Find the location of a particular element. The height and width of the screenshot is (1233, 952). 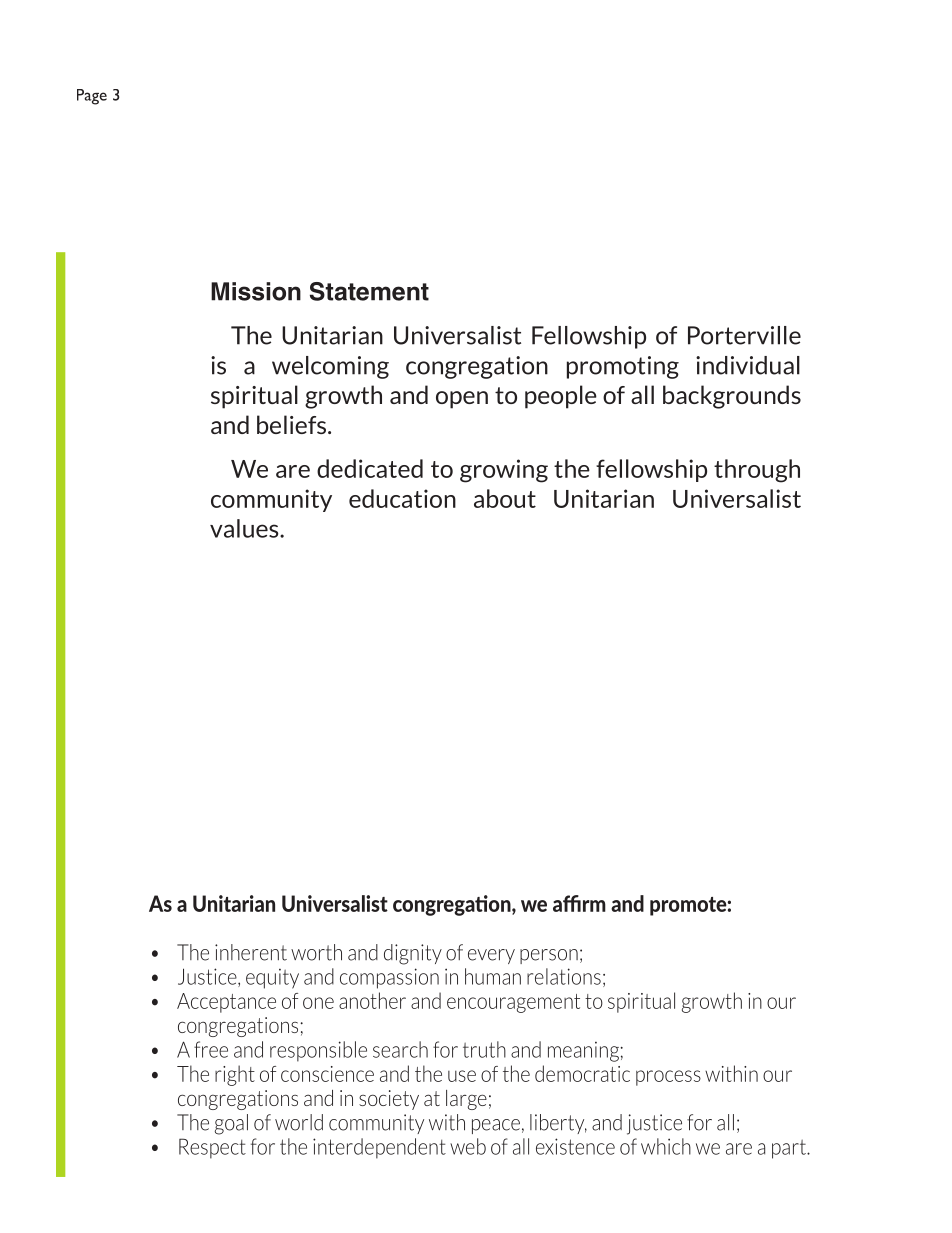

large is located at coordinates (466, 1100).
